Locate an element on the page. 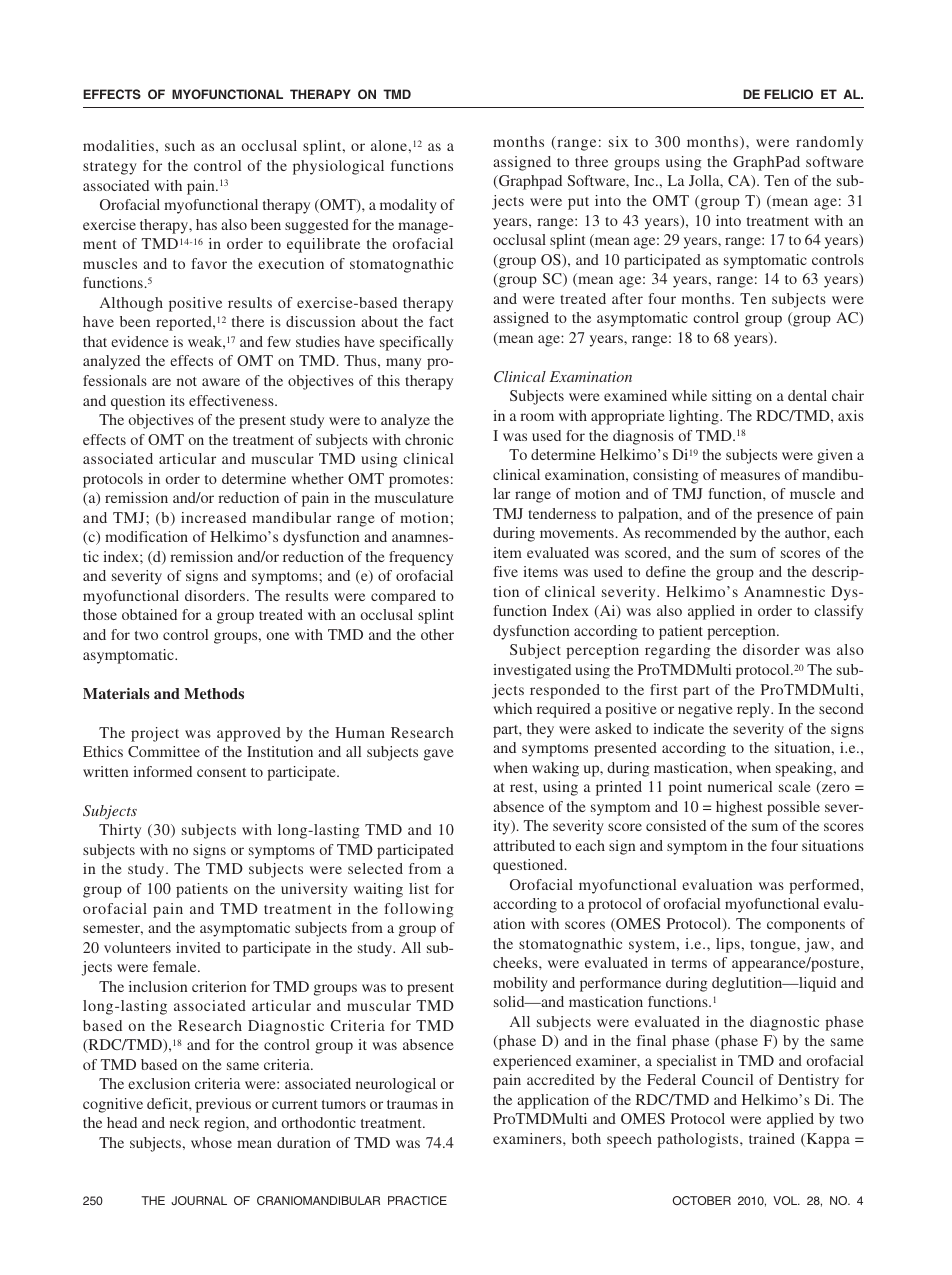 Image resolution: width=952 pixels, height=1275 pixels. PRACTICE is located at coordinates (417, 1200).
